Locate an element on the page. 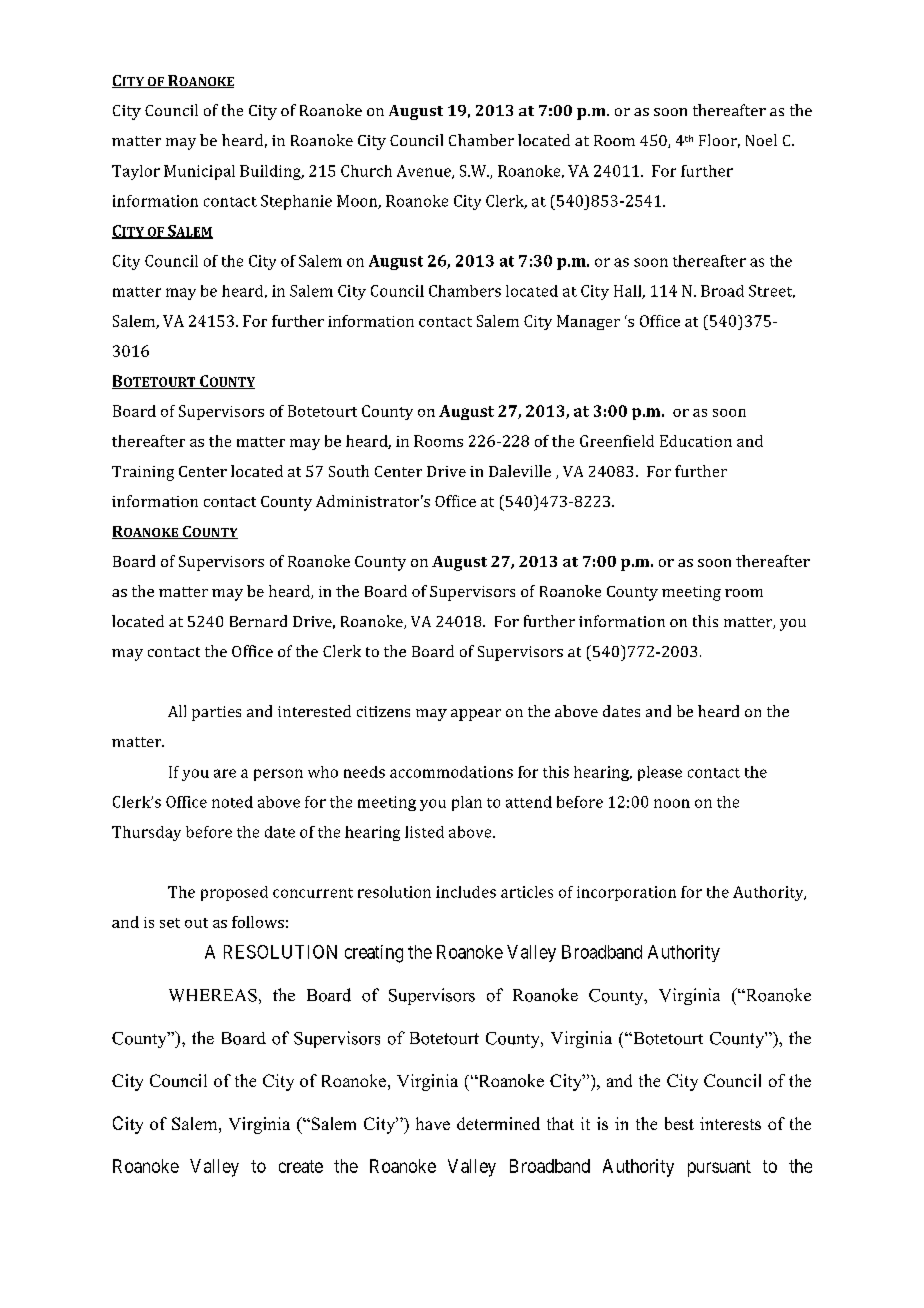 The width and height of the page is (924, 1308). Avenue is located at coordinates (425, 172).
